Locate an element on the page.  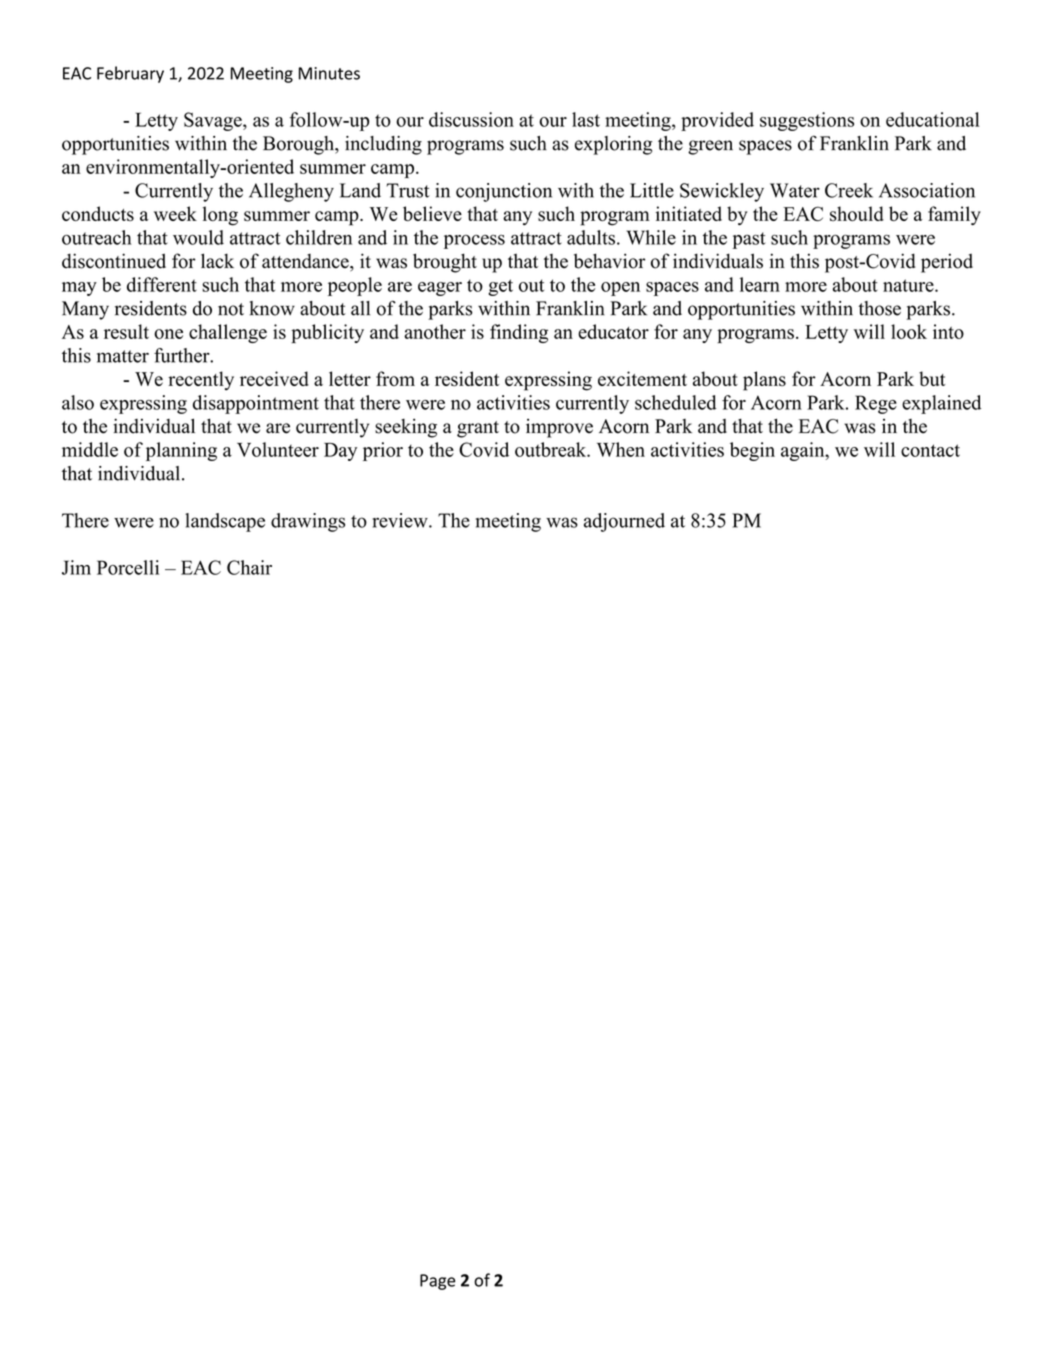
explained is located at coordinates (941, 404).
